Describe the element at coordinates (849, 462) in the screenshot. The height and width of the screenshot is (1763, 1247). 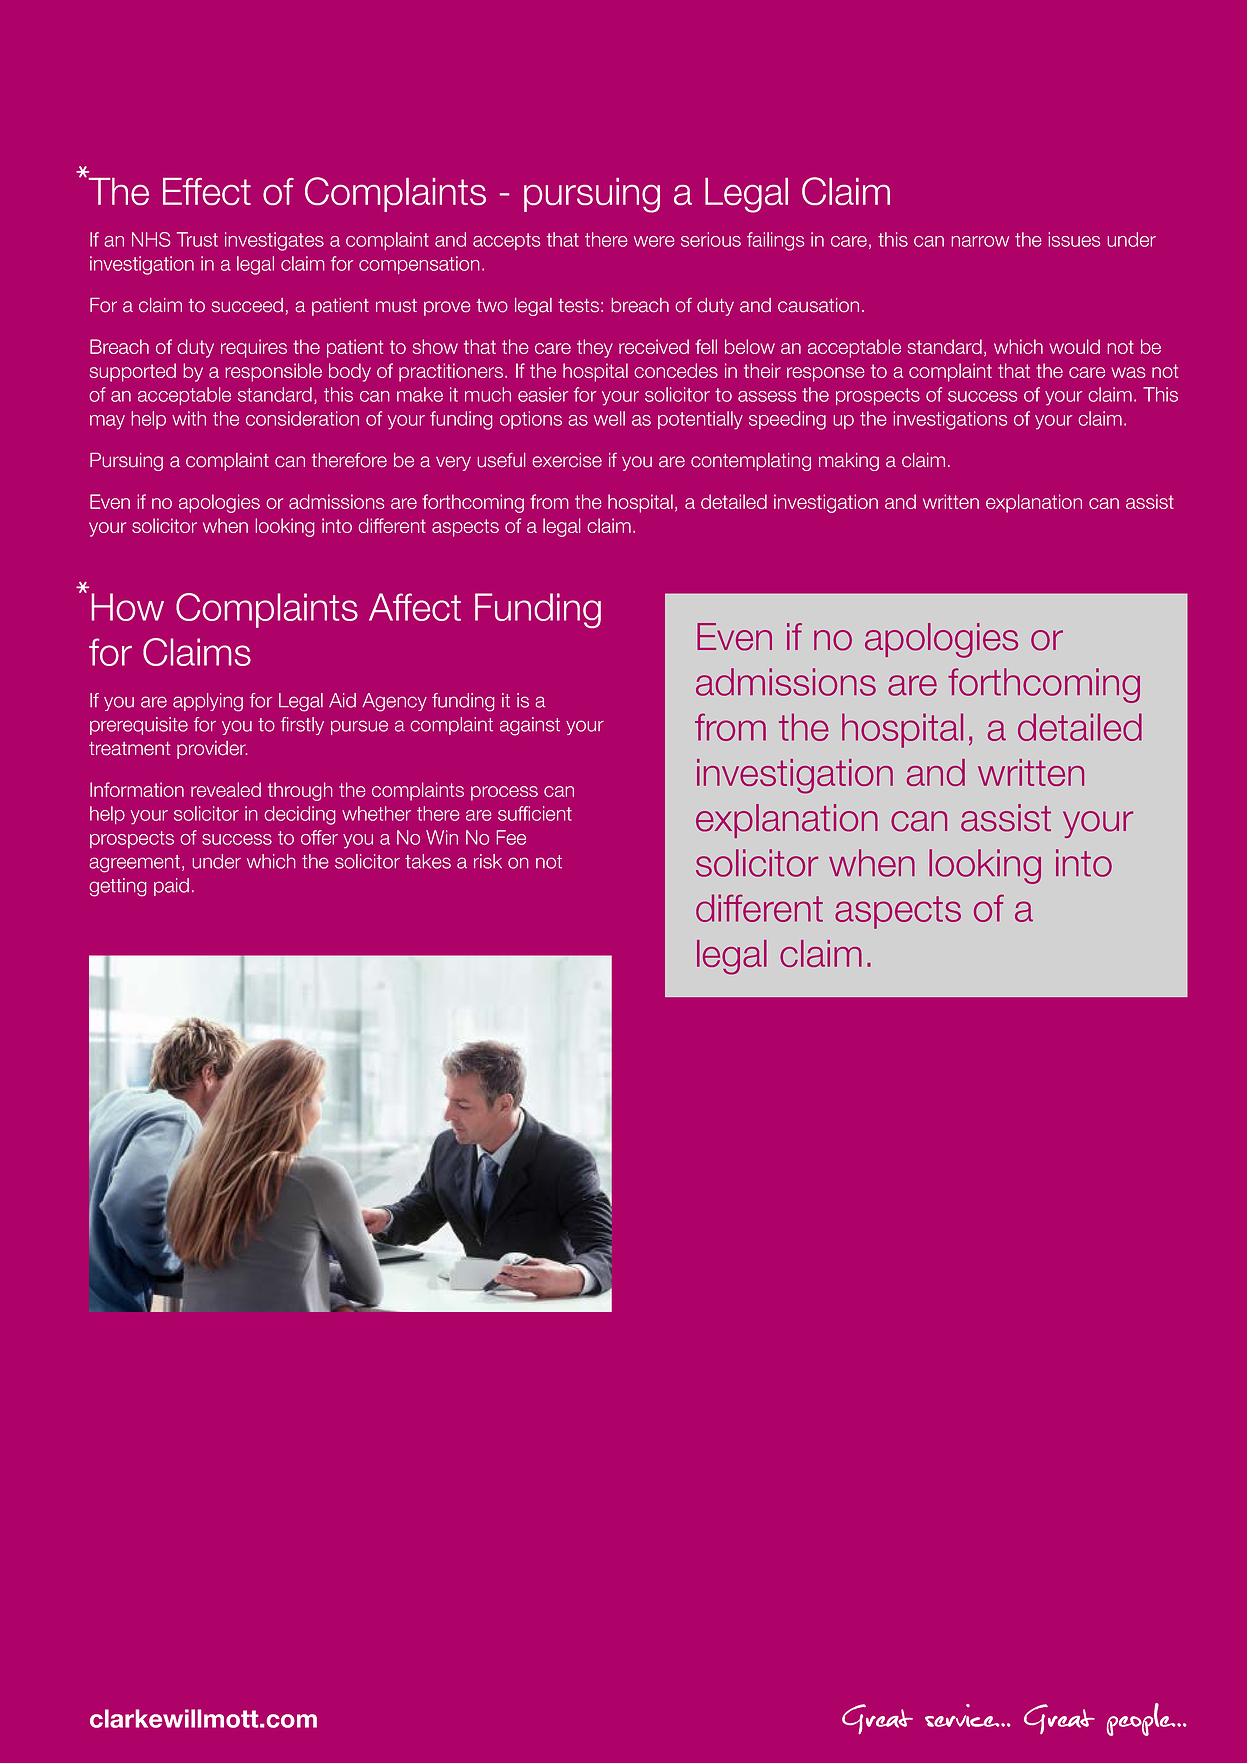
I see `making` at that location.
